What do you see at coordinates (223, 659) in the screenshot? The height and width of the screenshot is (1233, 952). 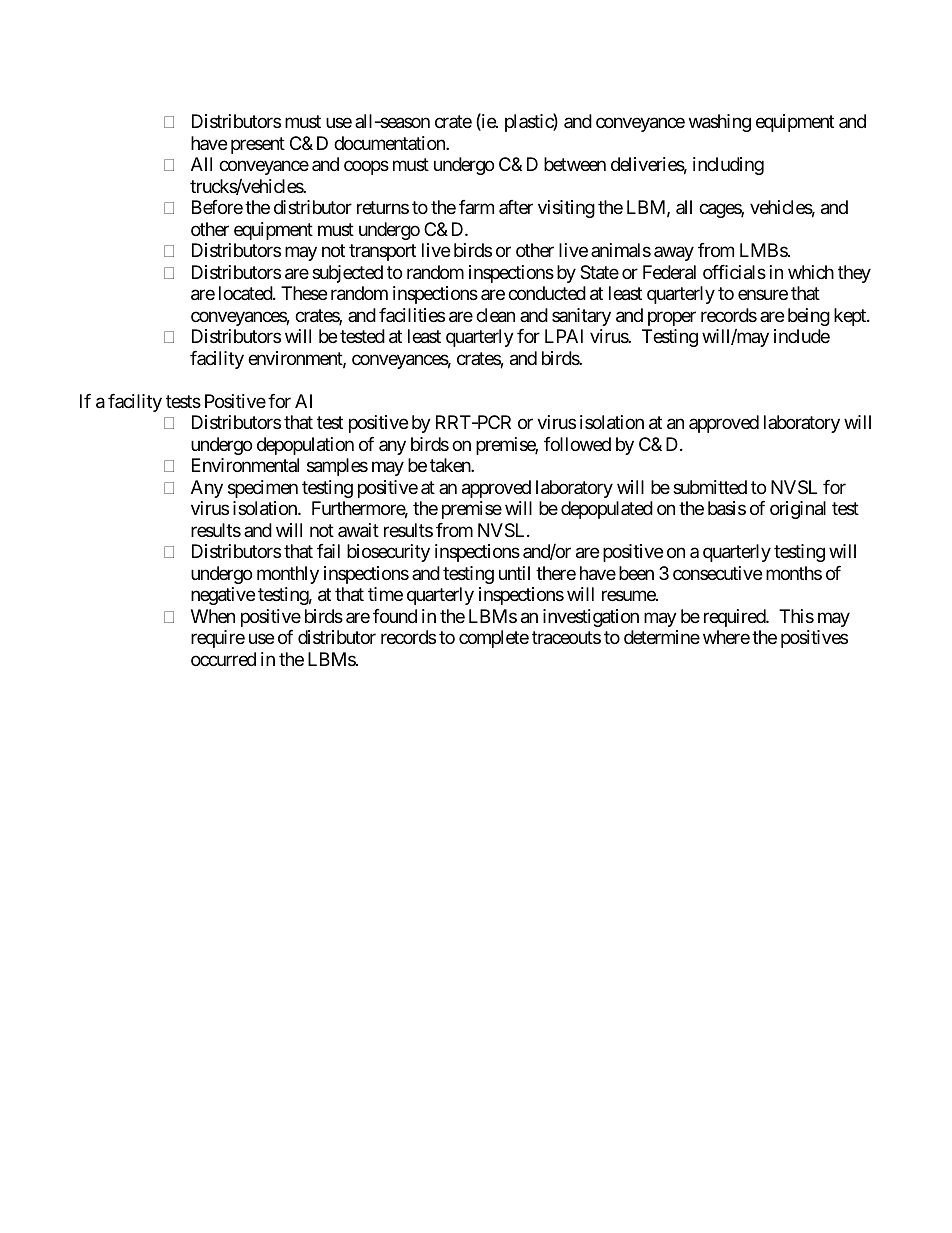 I see `occurred` at bounding box center [223, 659].
